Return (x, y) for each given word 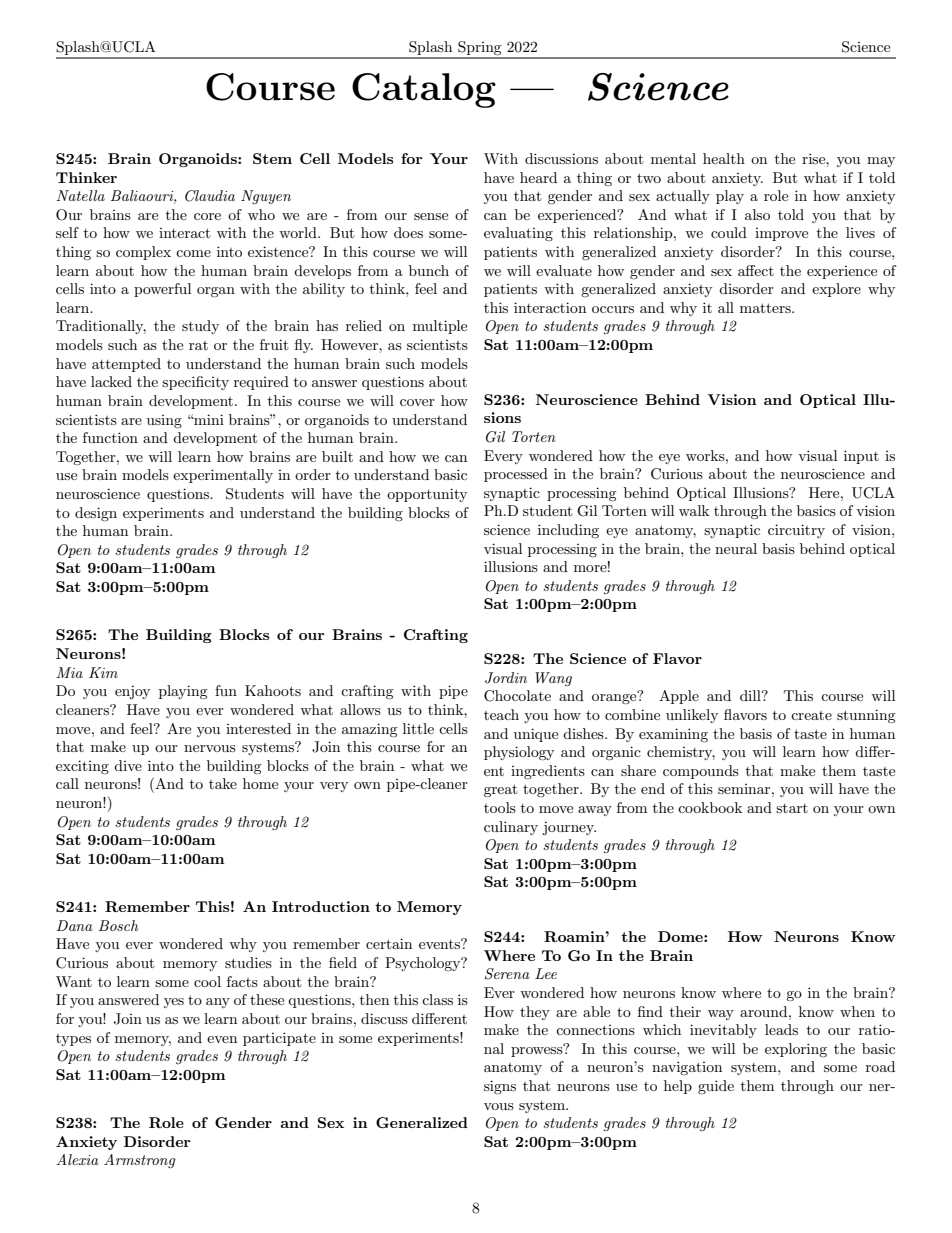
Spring (480, 49)
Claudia (210, 196)
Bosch (118, 925)
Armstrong (140, 1161)
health (724, 158)
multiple (440, 327)
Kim (103, 672)
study (200, 327)
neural (736, 548)
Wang (553, 679)
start (792, 808)
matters (766, 308)
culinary (511, 828)
